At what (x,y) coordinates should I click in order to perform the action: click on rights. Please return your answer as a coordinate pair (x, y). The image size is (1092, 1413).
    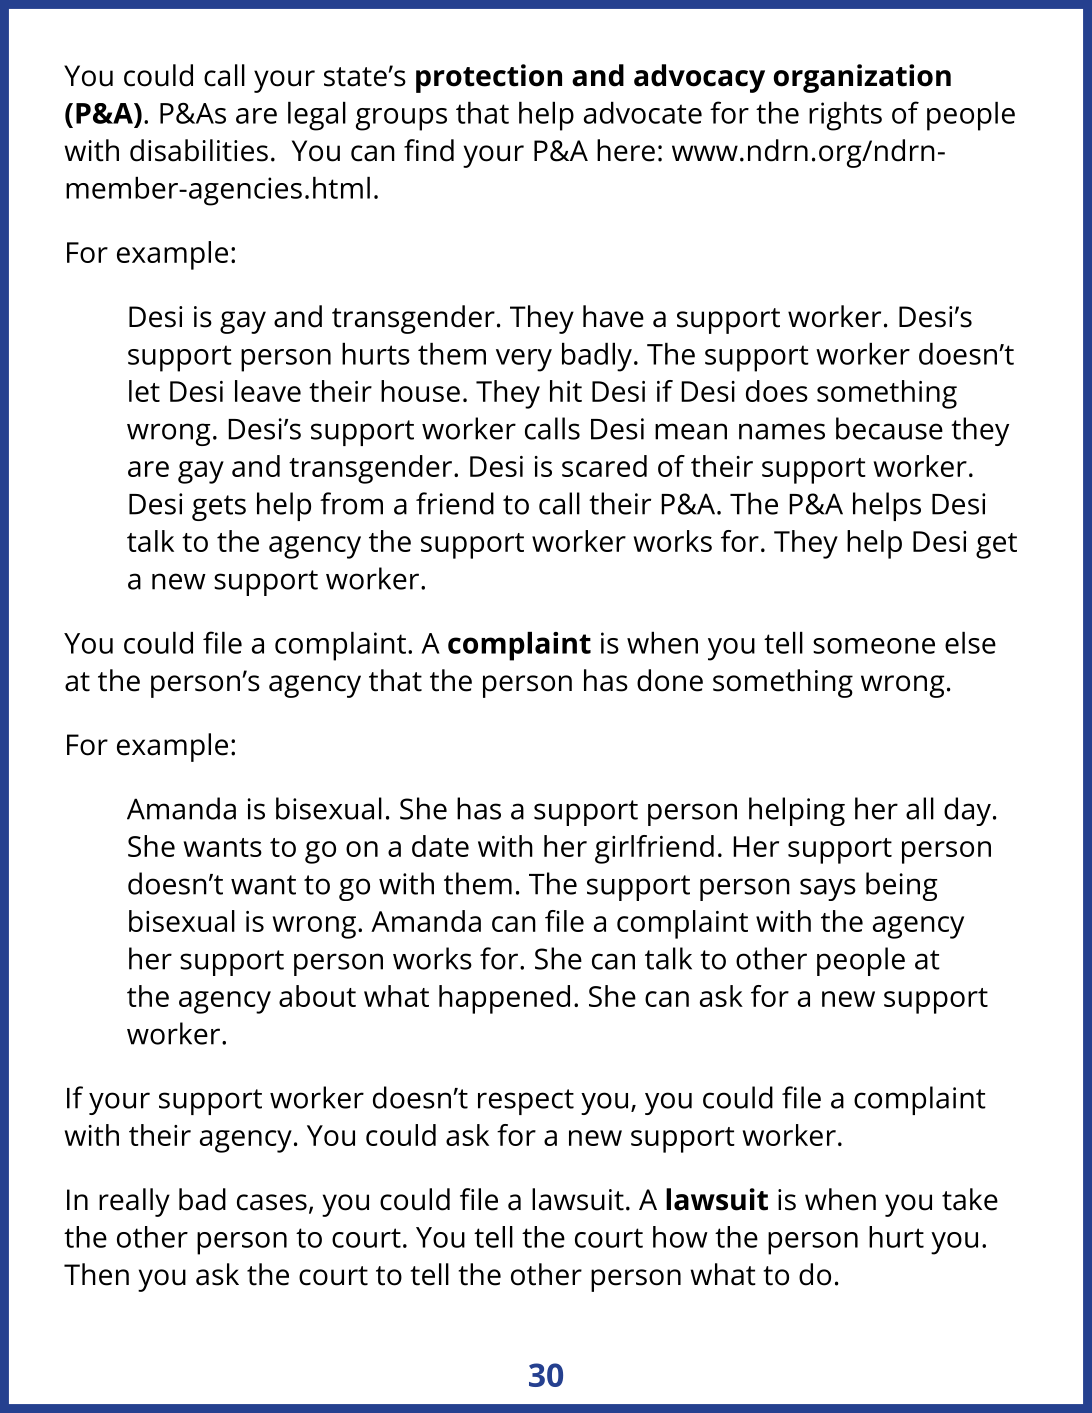
    Looking at the image, I should click on (845, 116).
